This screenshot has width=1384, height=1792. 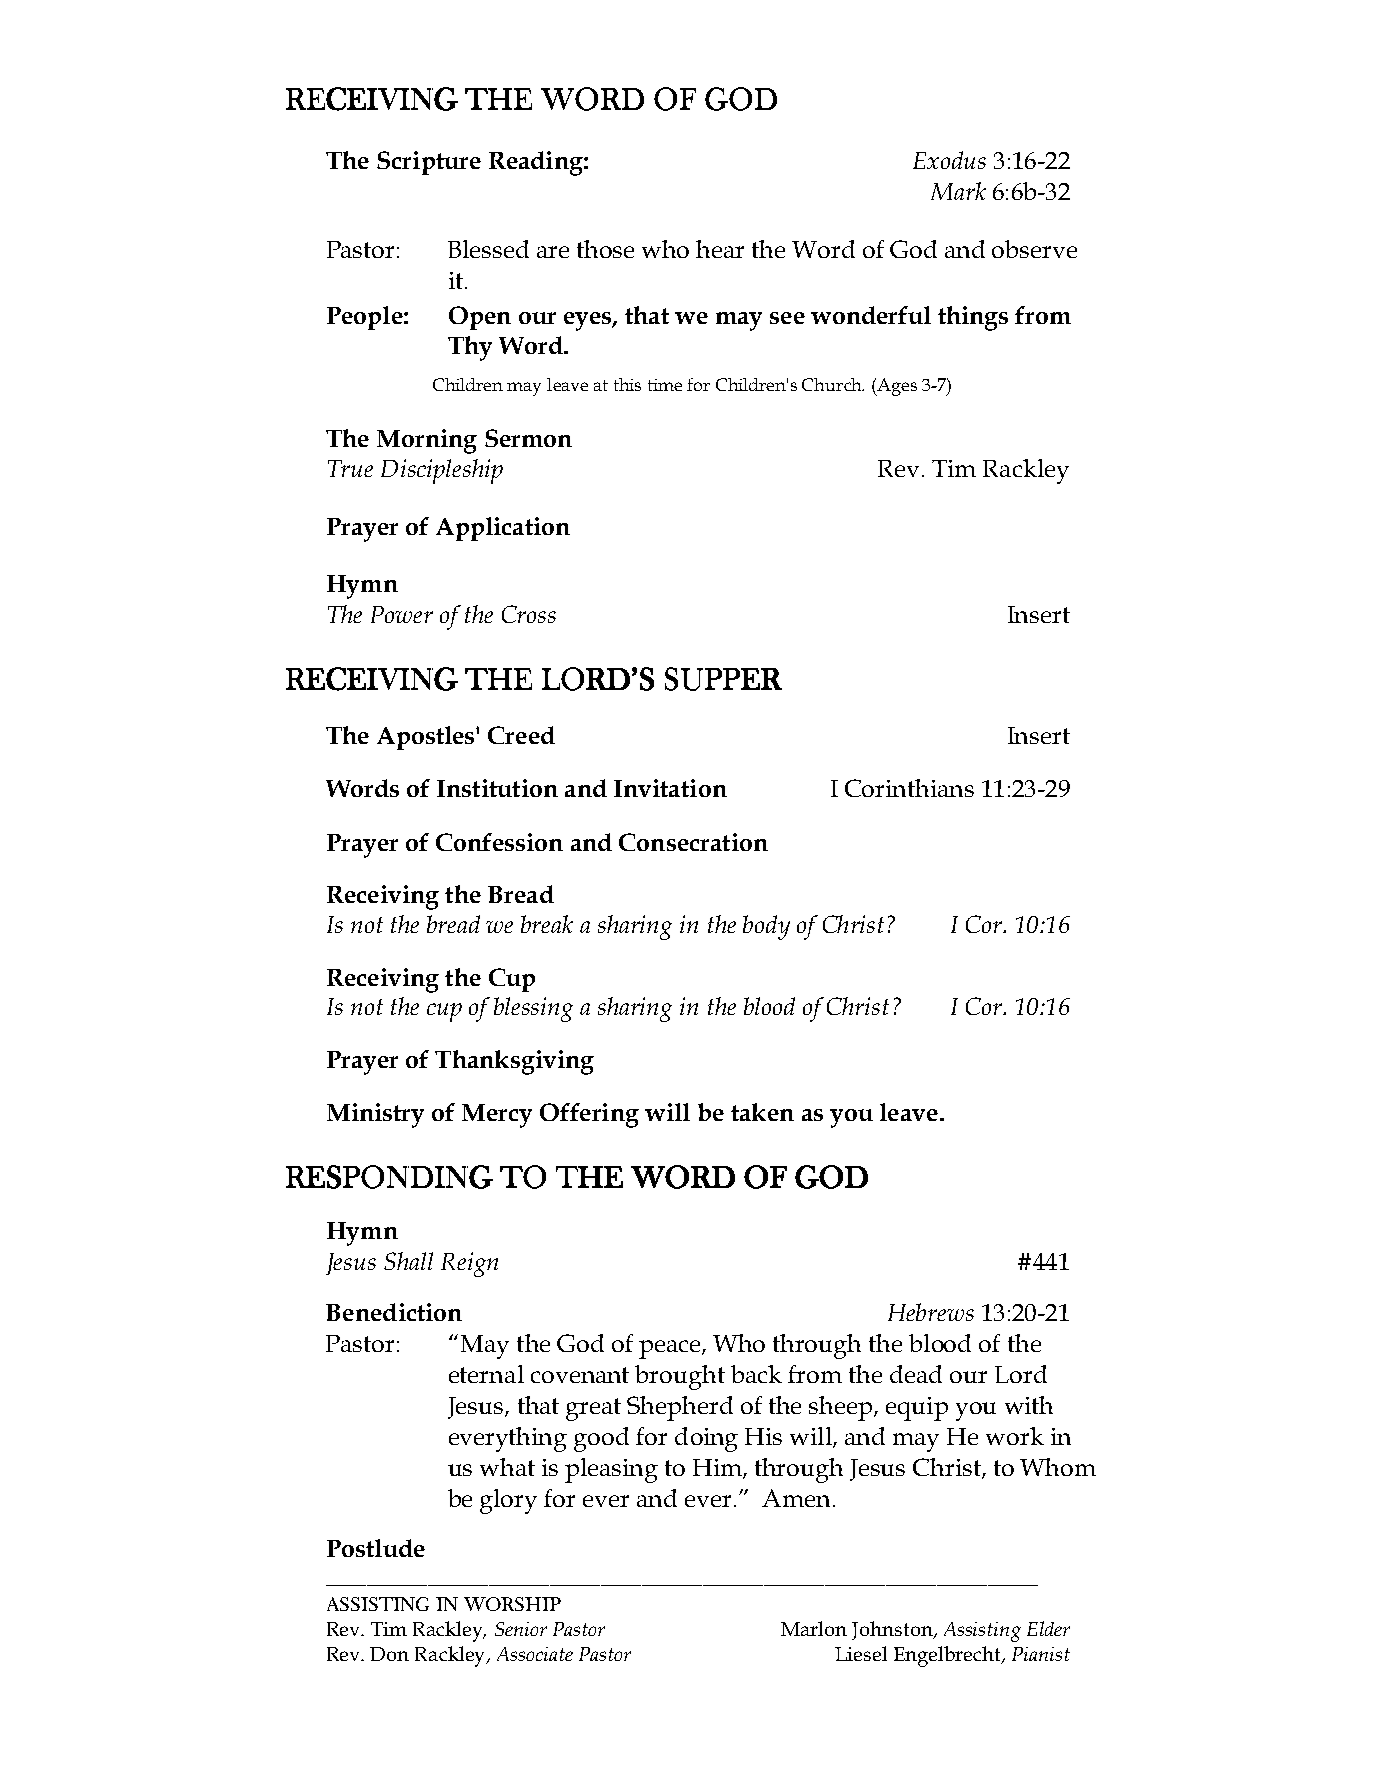 I want to click on Scripture, so click(x=429, y=163).
